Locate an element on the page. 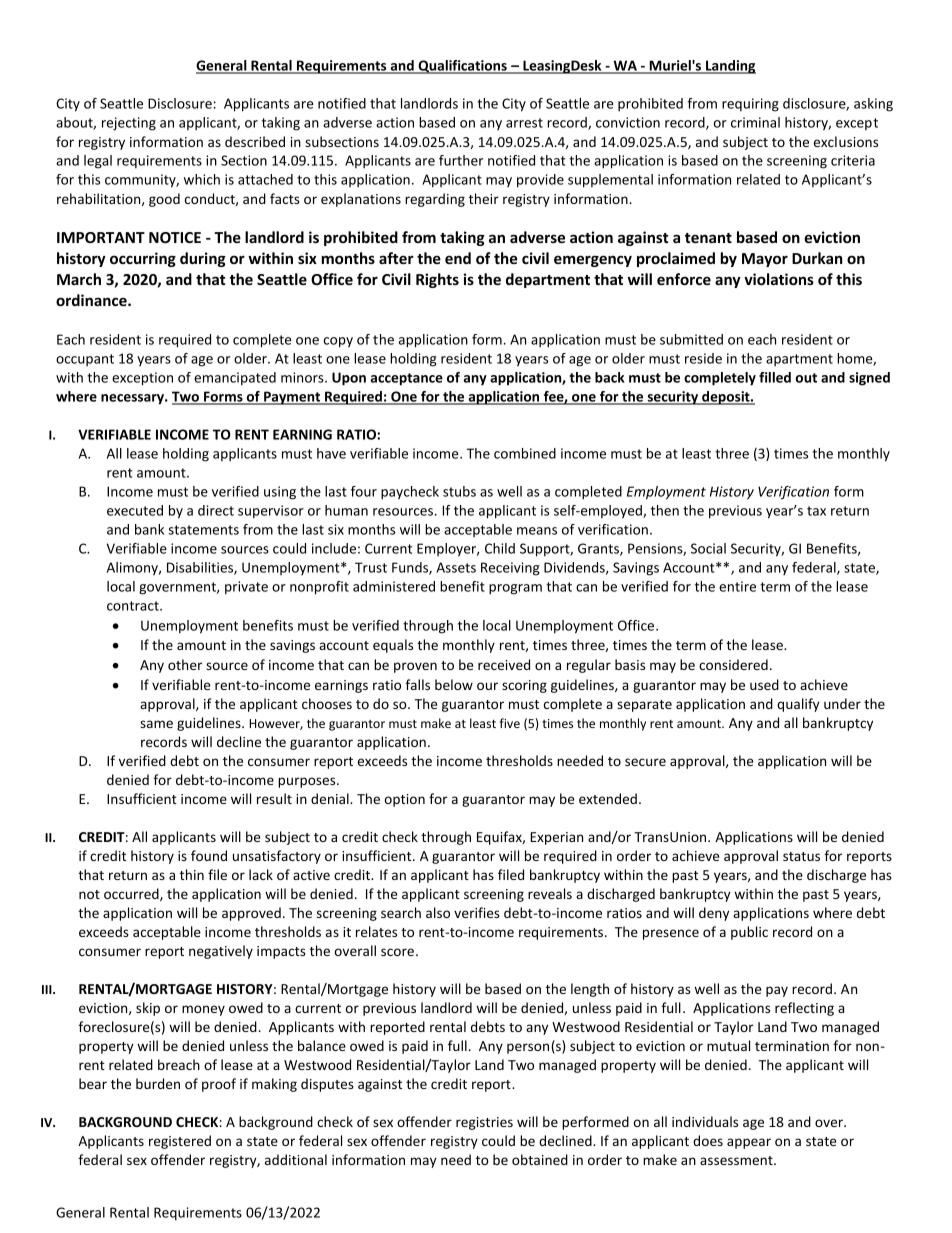 The height and width of the image is (1233, 952). executed is located at coordinates (135, 510).
